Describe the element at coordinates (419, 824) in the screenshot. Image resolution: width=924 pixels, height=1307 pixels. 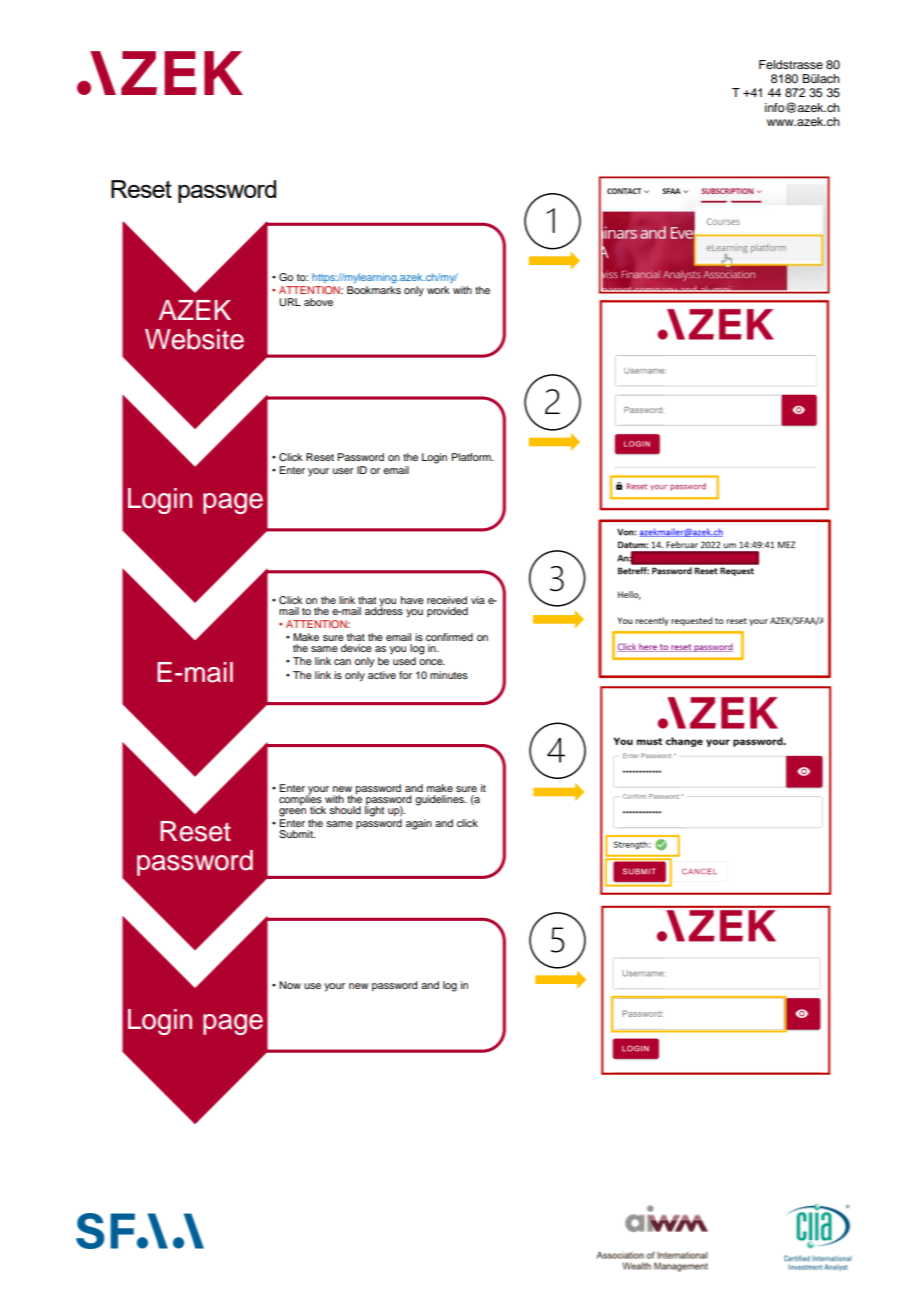
I see `again` at that location.
